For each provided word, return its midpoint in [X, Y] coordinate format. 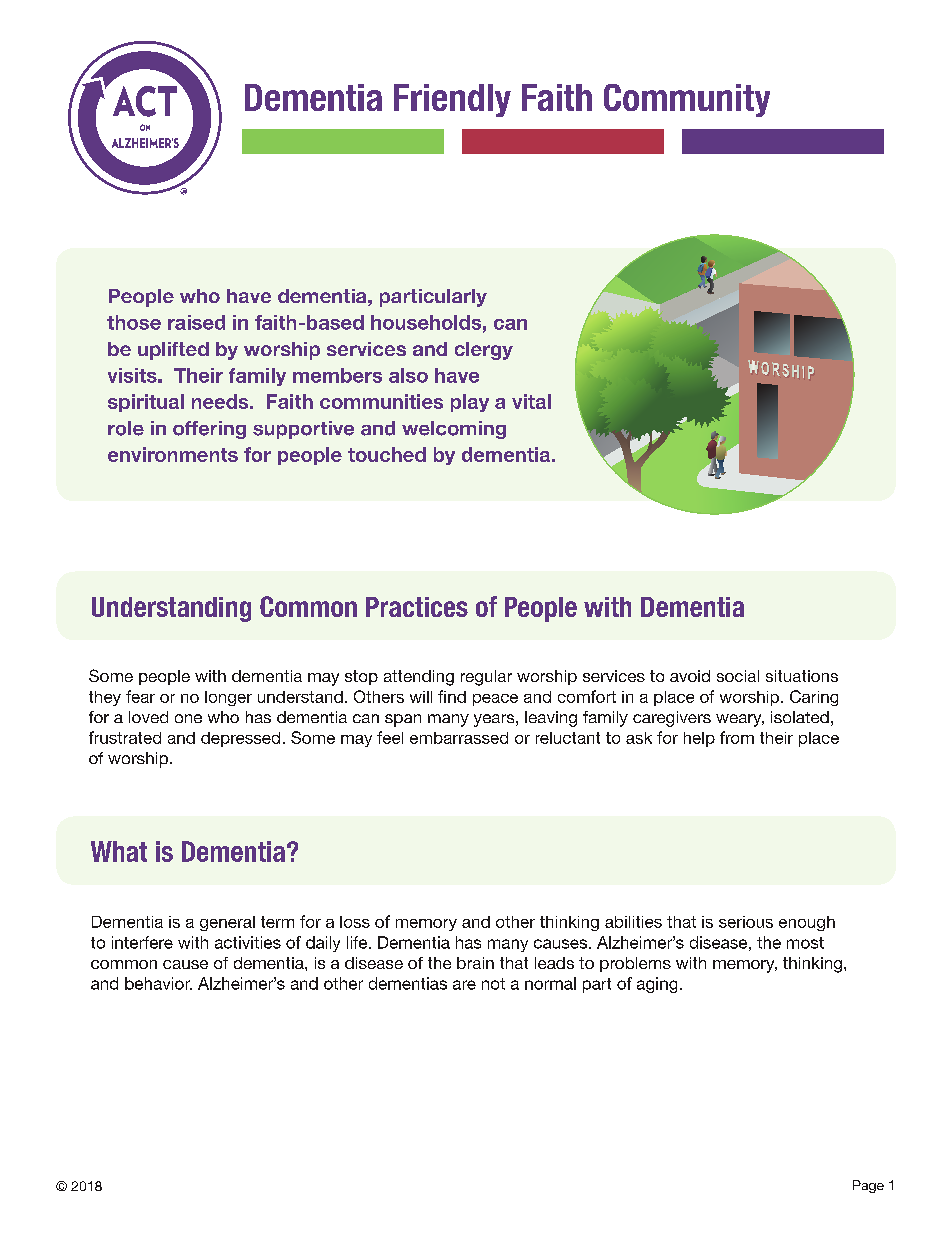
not [493, 984]
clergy [484, 351]
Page [868, 1186]
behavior [158, 983]
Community [687, 100]
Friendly [452, 100]
